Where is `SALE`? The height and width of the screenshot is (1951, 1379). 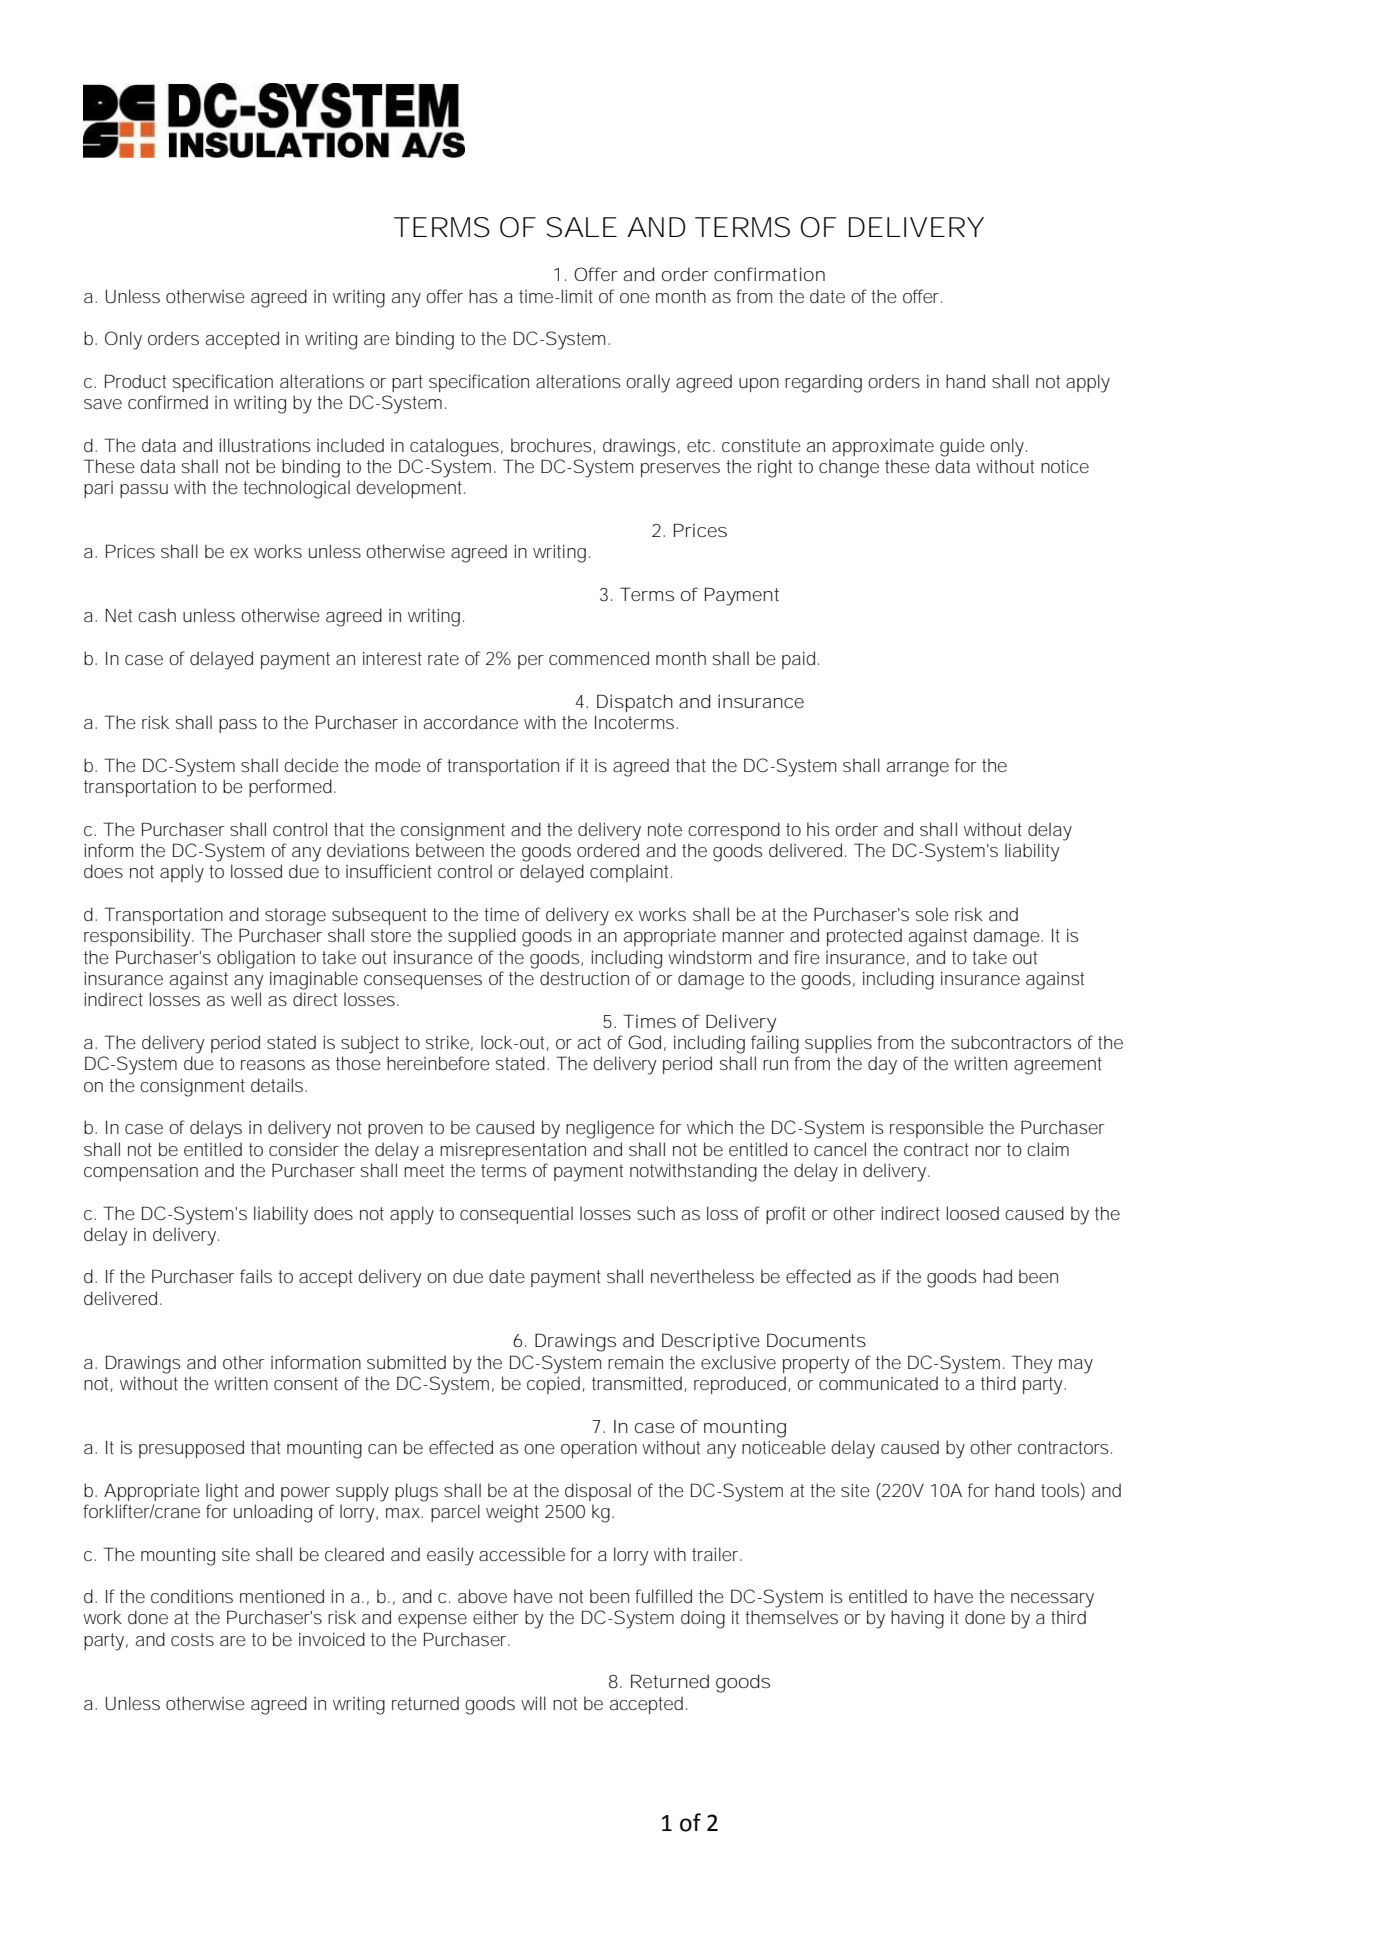
SALE is located at coordinates (582, 227).
